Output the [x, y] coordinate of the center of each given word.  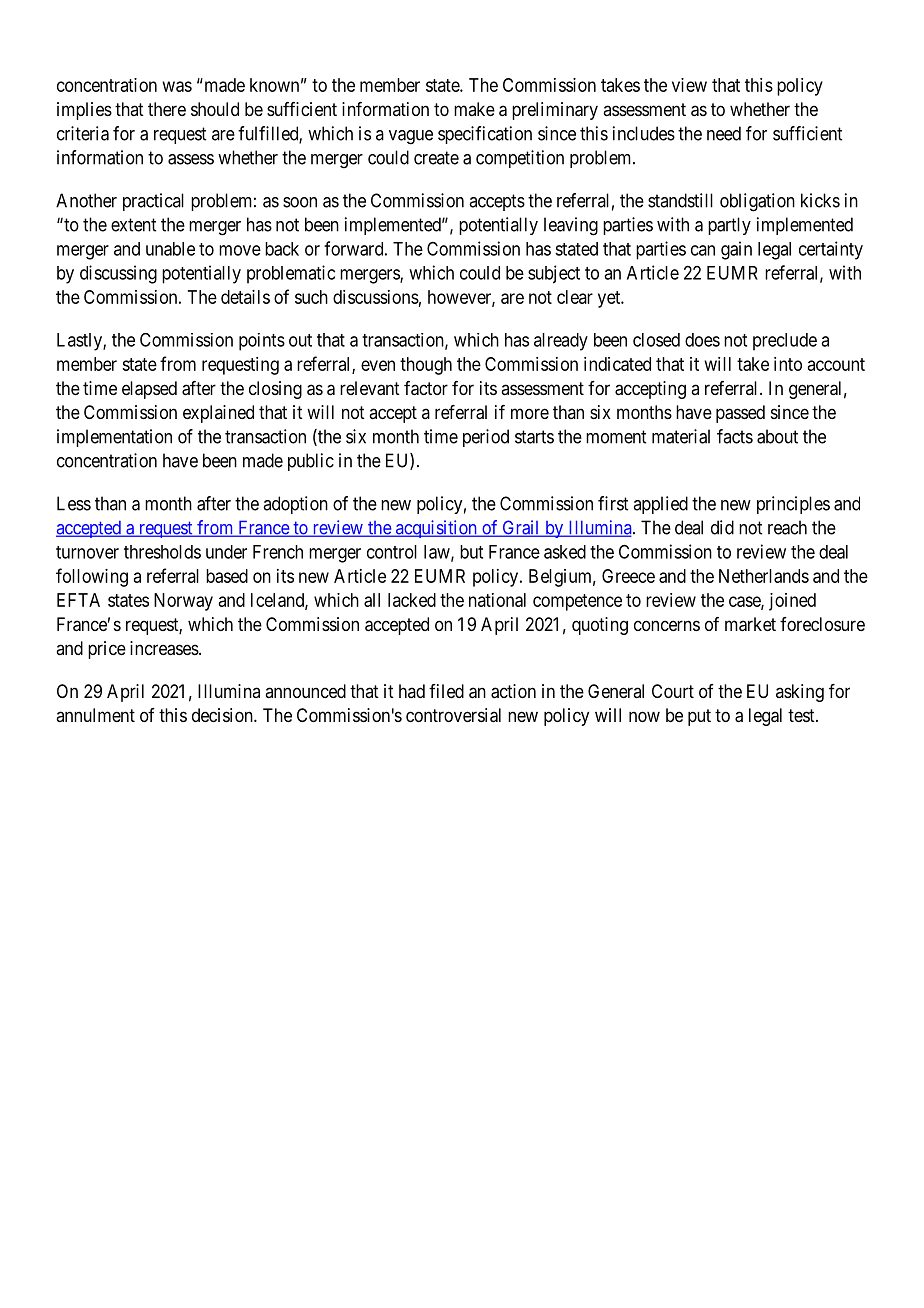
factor [426, 388]
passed [740, 414]
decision [223, 715]
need [724, 133]
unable [170, 249]
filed [446, 691]
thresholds [162, 552]
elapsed [149, 390]
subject [554, 274]
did [722, 527]
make [474, 109]
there [167, 109]
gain [736, 250]
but [471, 552]
